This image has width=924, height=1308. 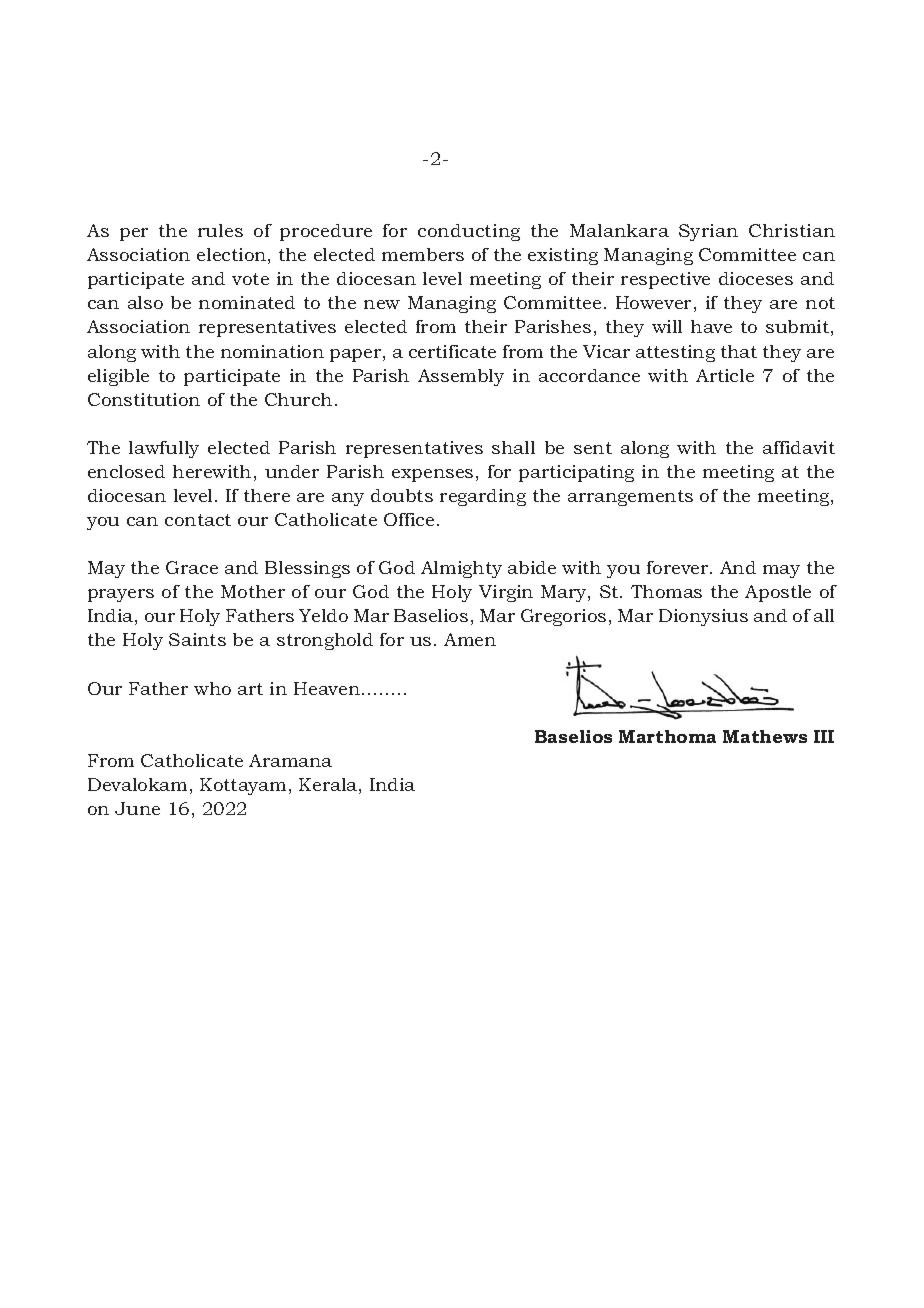 I want to click on affidavit, so click(x=799, y=447).
